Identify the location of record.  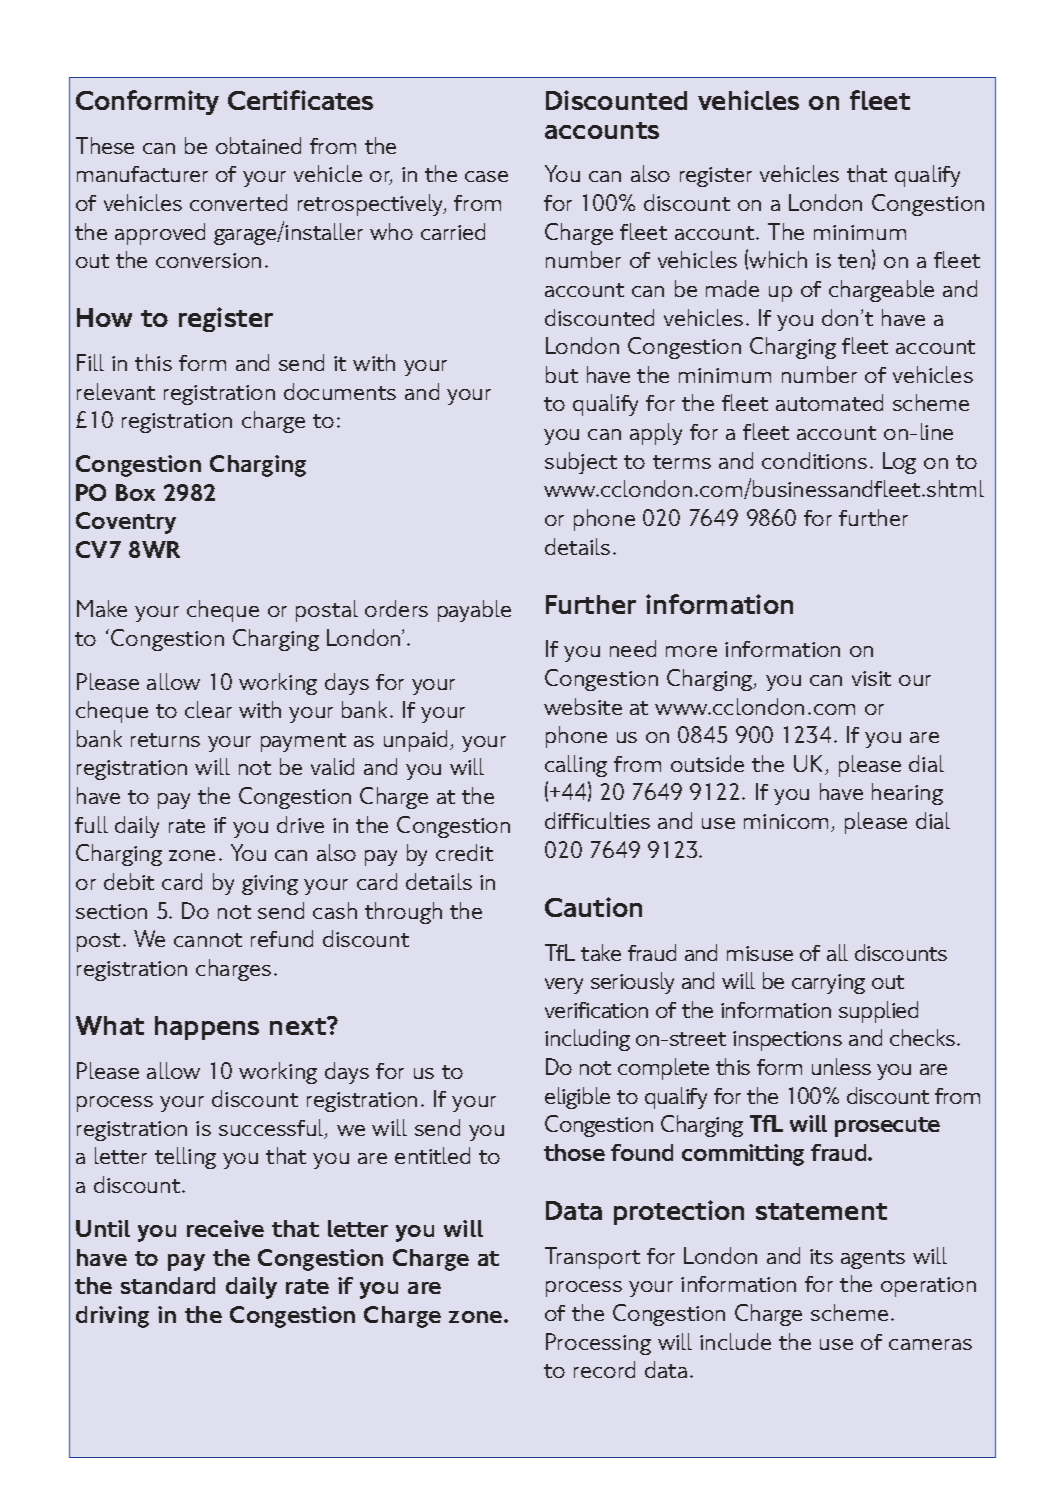
(604, 1369).
